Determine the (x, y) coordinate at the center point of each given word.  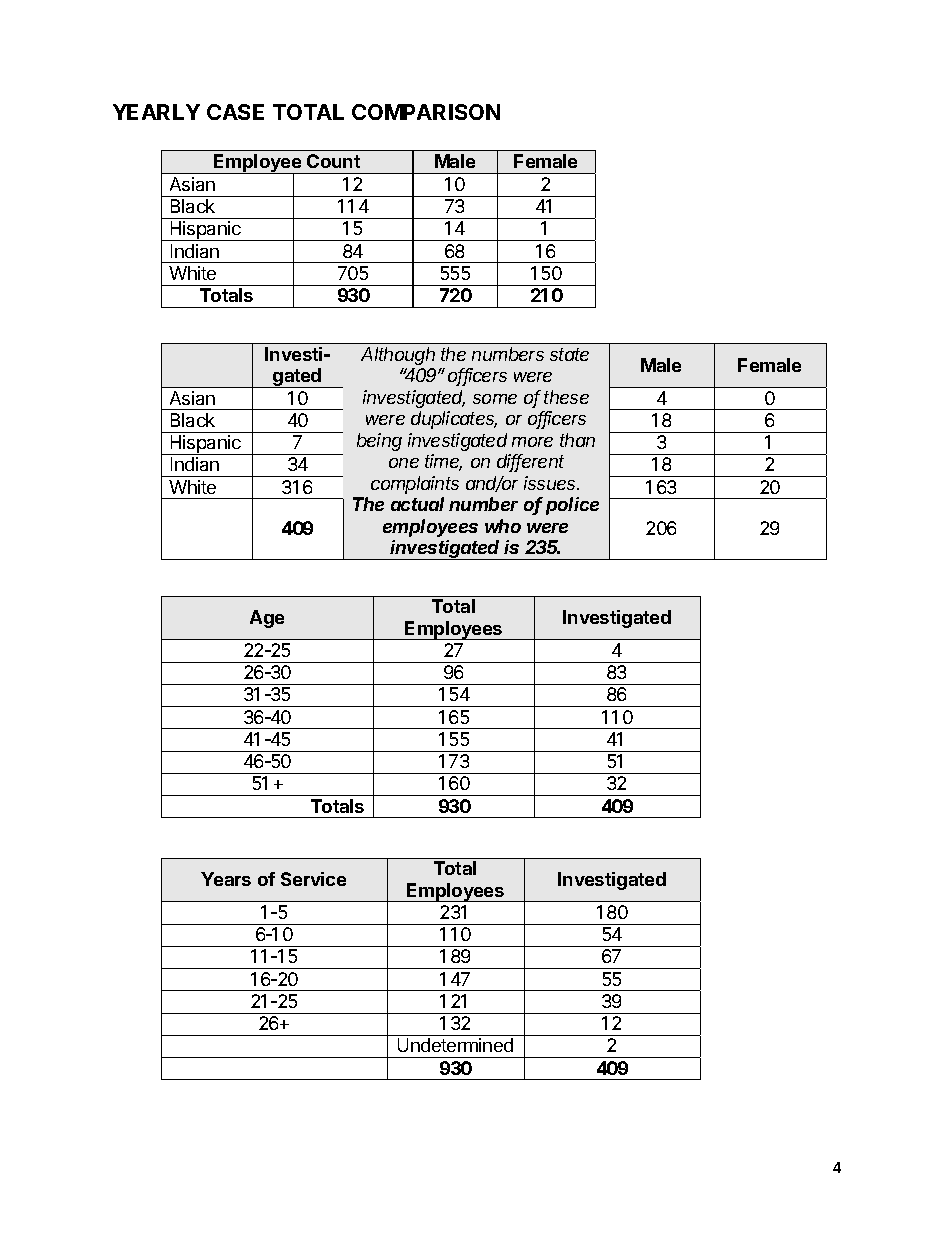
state (569, 354)
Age (267, 619)
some (495, 399)
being (379, 442)
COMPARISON (426, 112)
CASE (235, 112)
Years (226, 879)
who (503, 526)
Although (398, 356)
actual (417, 504)
